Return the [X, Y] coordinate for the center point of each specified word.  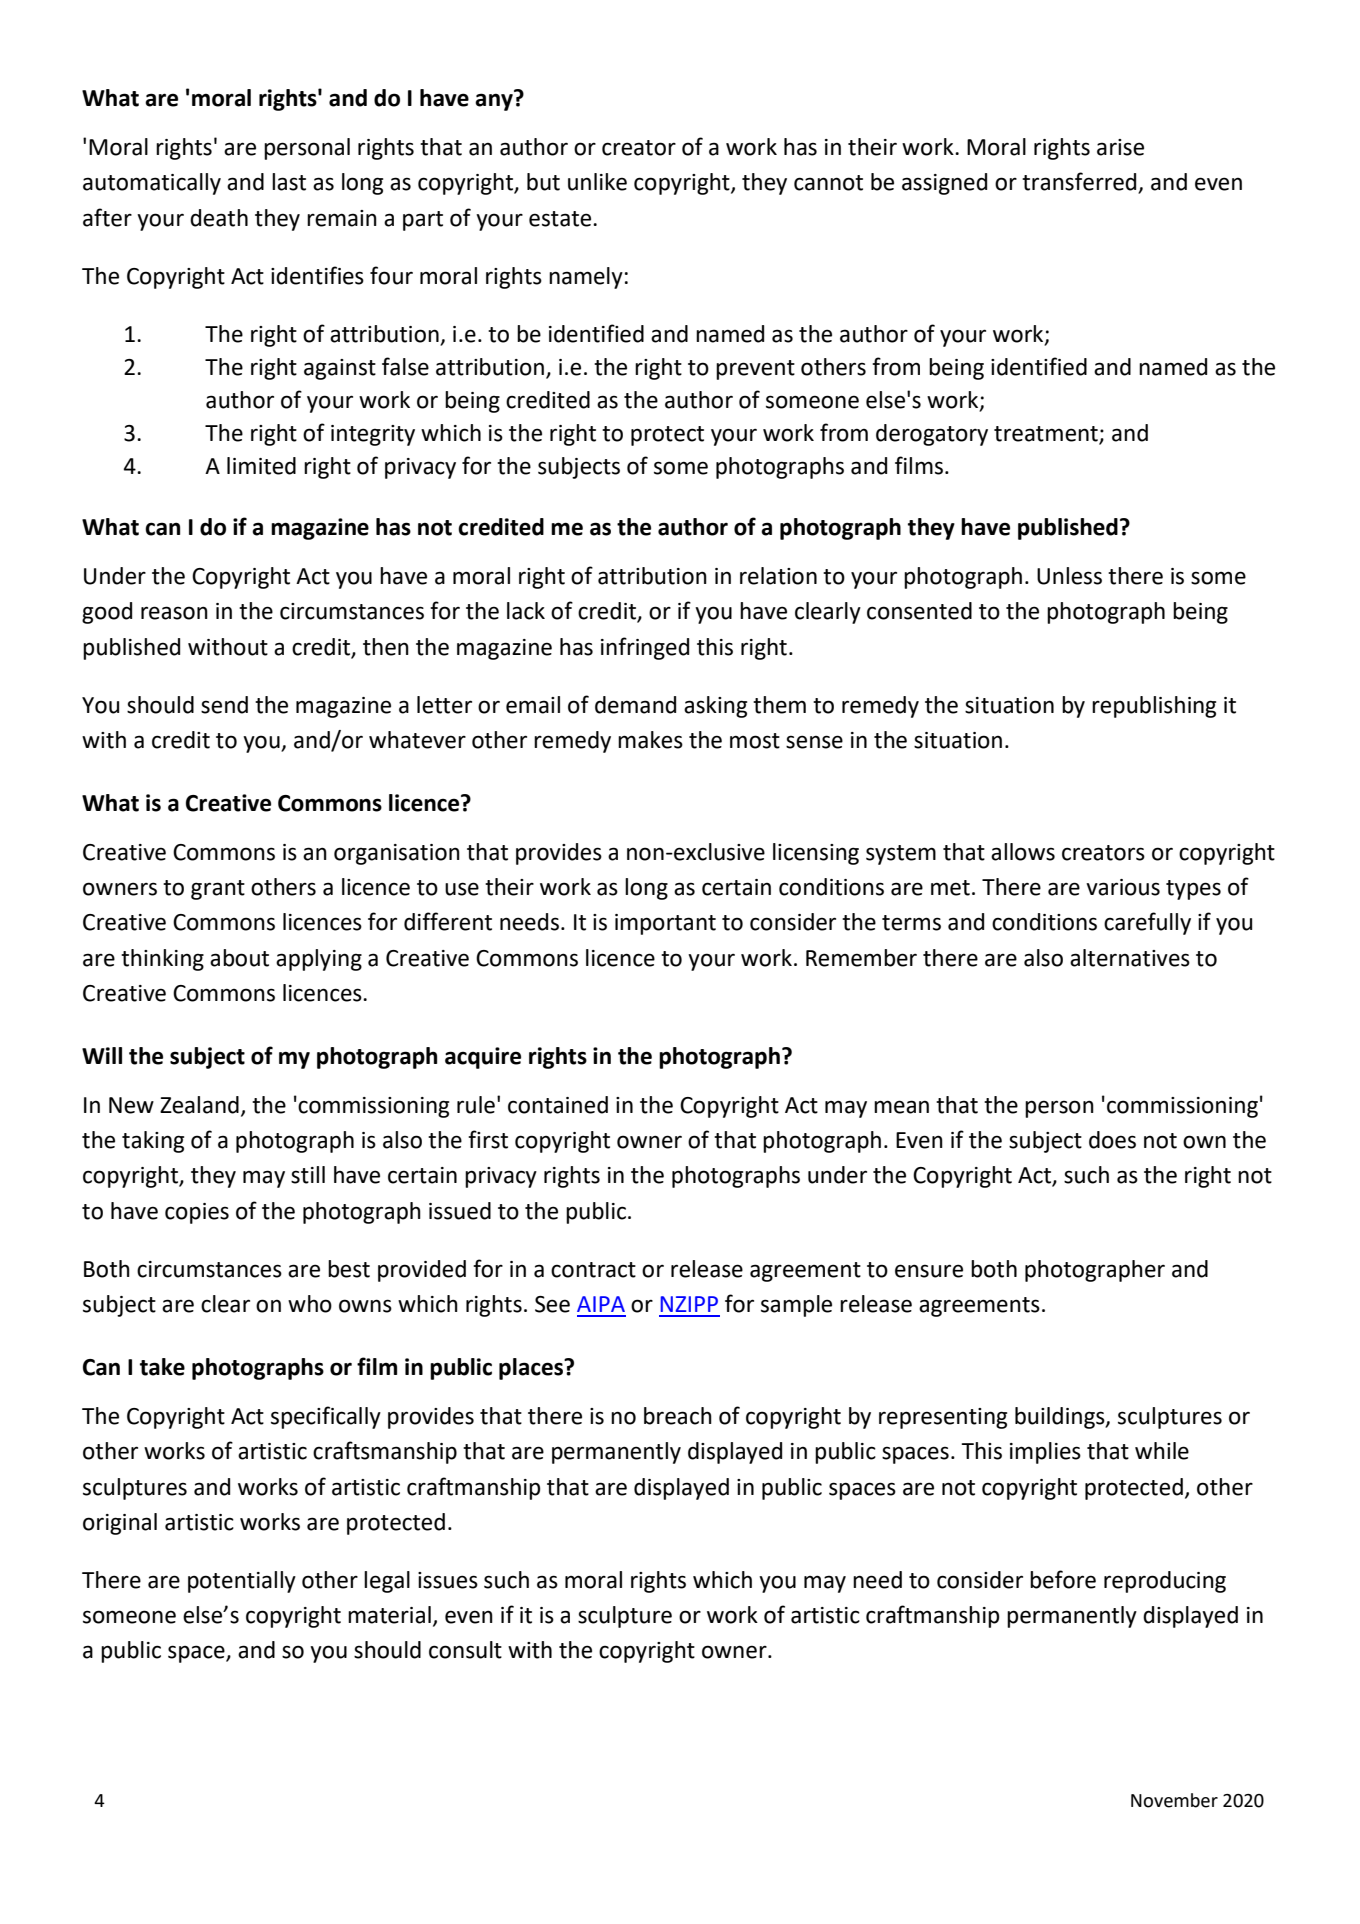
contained [558, 1105]
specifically [326, 1417]
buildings [1061, 1418]
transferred [1080, 182]
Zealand [199, 1105]
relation [778, 576]
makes [650, 740]
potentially [242, 1582]
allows [1023, 852]
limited [261, 466]
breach [678, 1416]
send [224, 705]
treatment [1047, 435]
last [289, 182]
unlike [597, 182]
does [1112, 1140]
